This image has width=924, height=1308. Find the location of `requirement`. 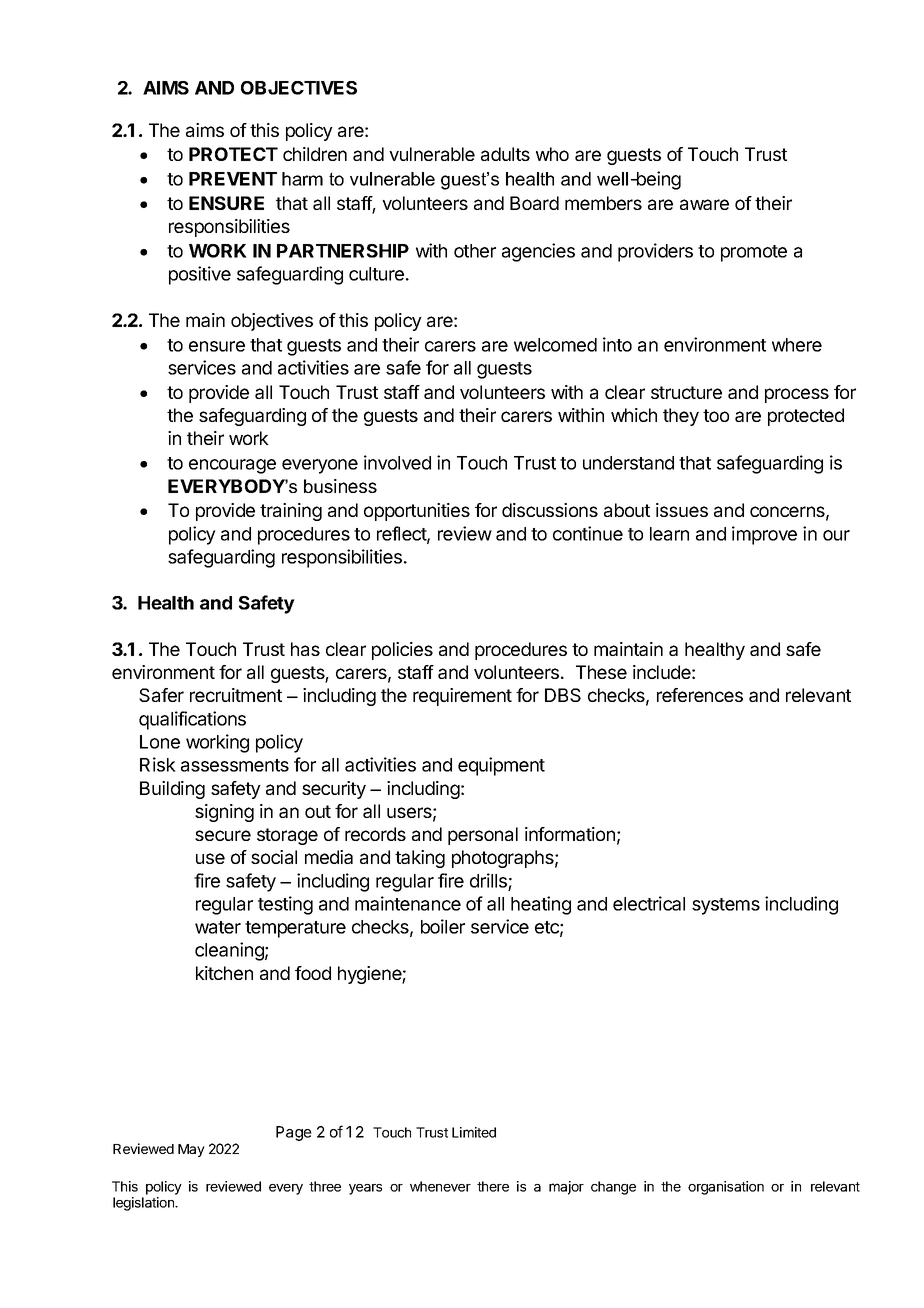

requirement is located at coordinates (462, 697).
